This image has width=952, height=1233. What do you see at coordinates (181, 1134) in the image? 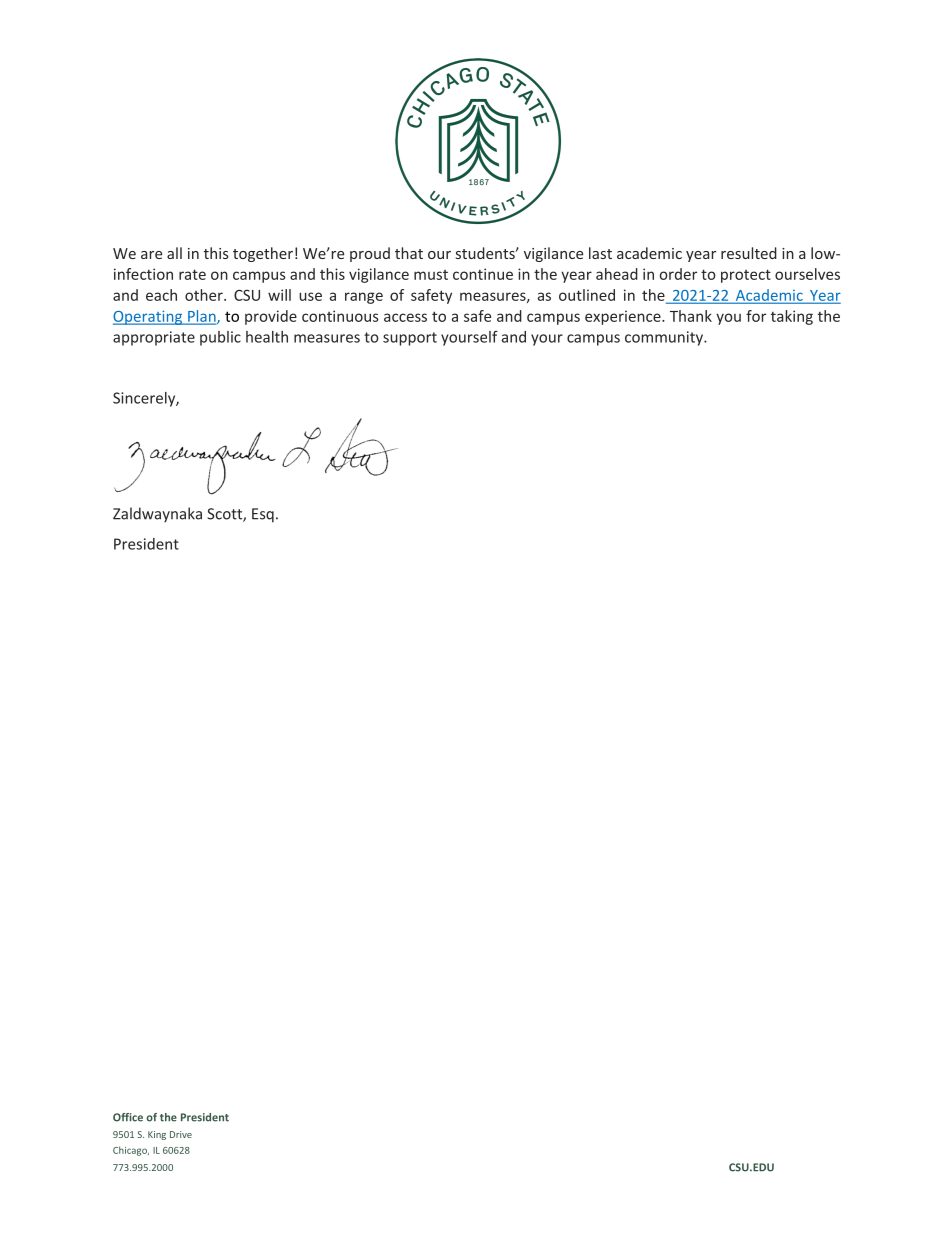
I see `Drive` at bounding box center [181, 1134].
